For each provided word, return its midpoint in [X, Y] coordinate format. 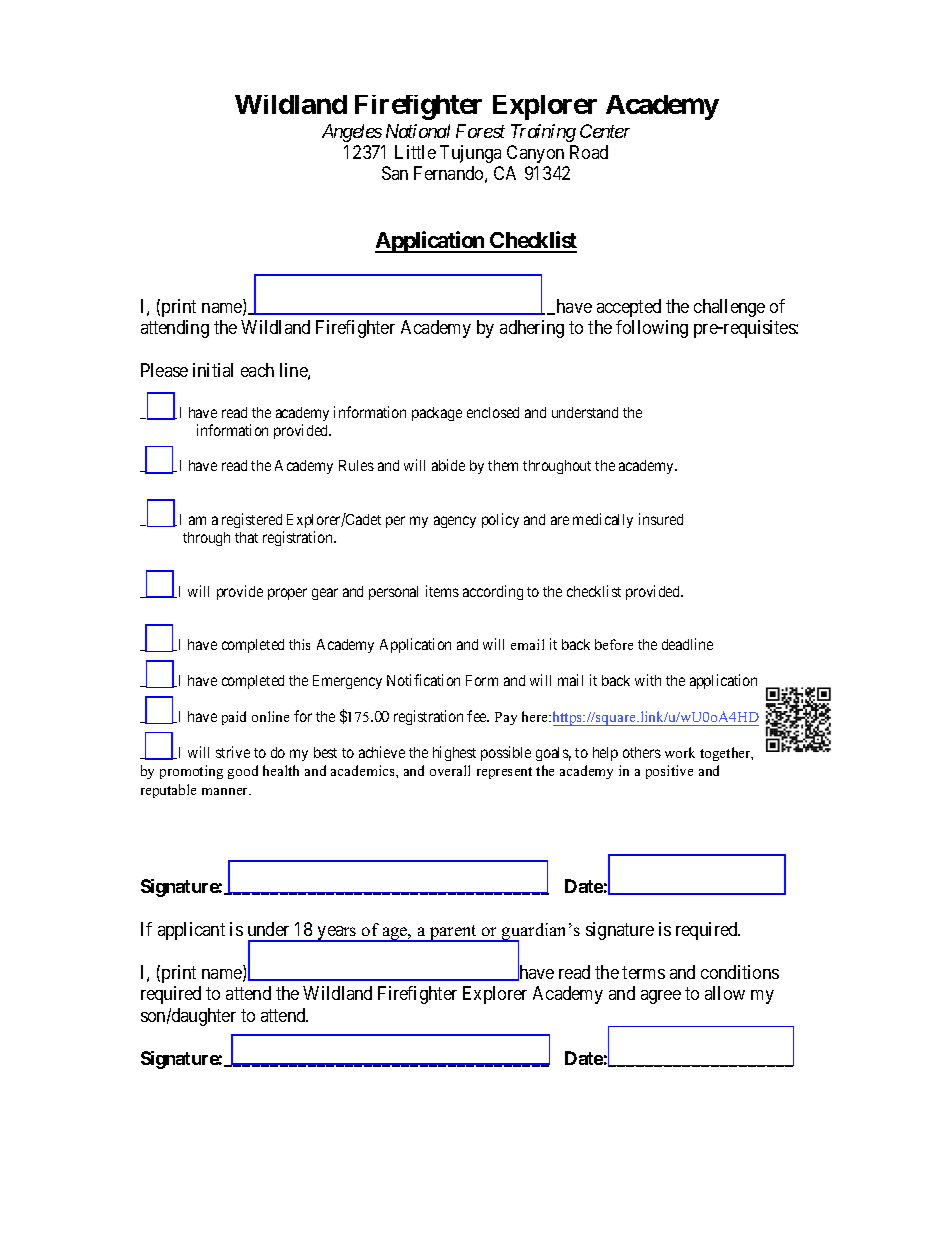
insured [661, 519]
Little [415, 152]
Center [605, 131]
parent [453, 933]
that [246, 537]
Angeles [352, 133]
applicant [191, 931]
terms [643, 972]
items [442, 591]
